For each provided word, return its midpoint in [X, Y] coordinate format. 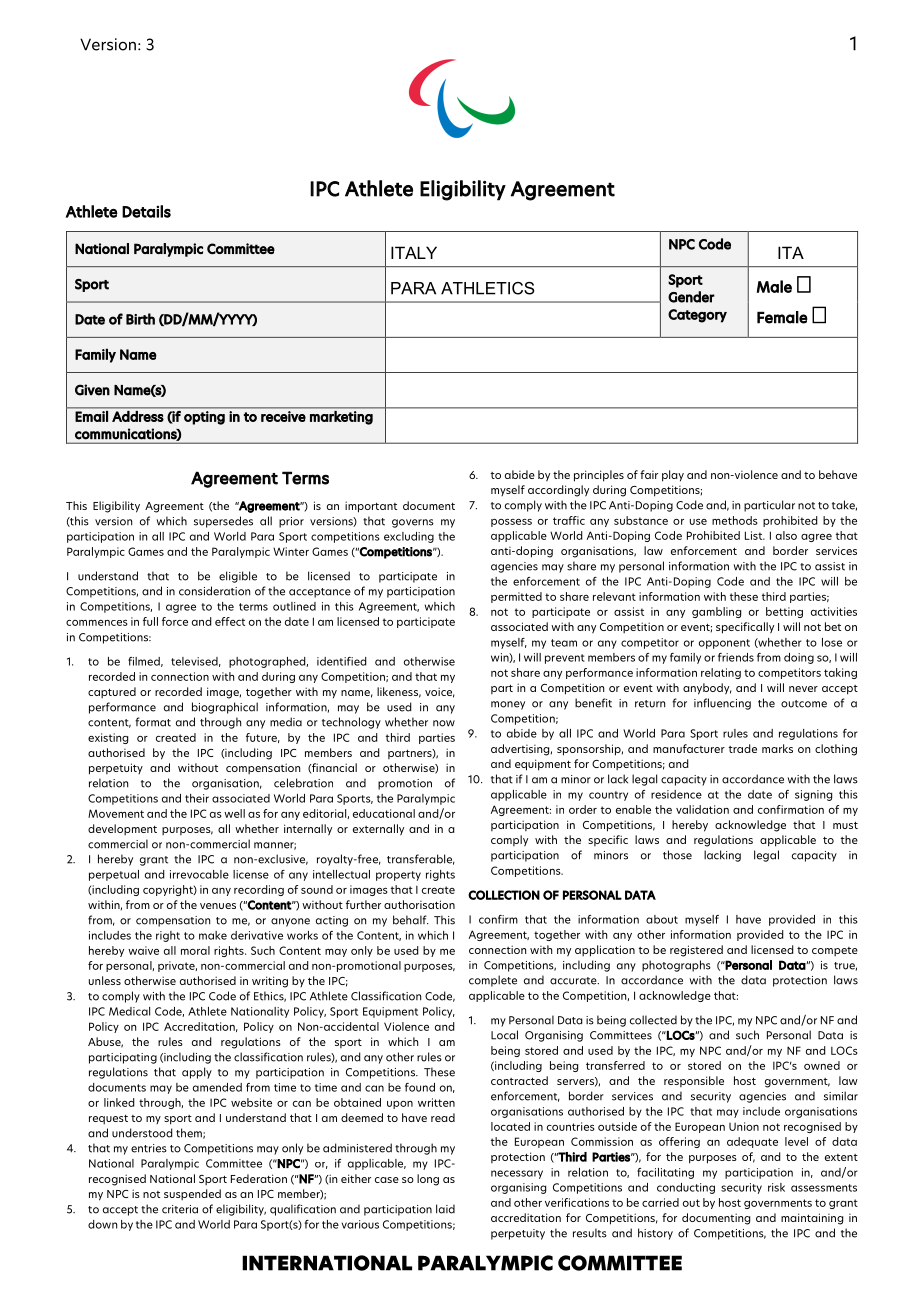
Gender [691, 297]
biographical [225, 708]
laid [445, 1209]
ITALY [414, 252]
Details [146, 211]
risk [776, 1187]
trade [743, 748]
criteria [180, 1209]
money [508, 705]
